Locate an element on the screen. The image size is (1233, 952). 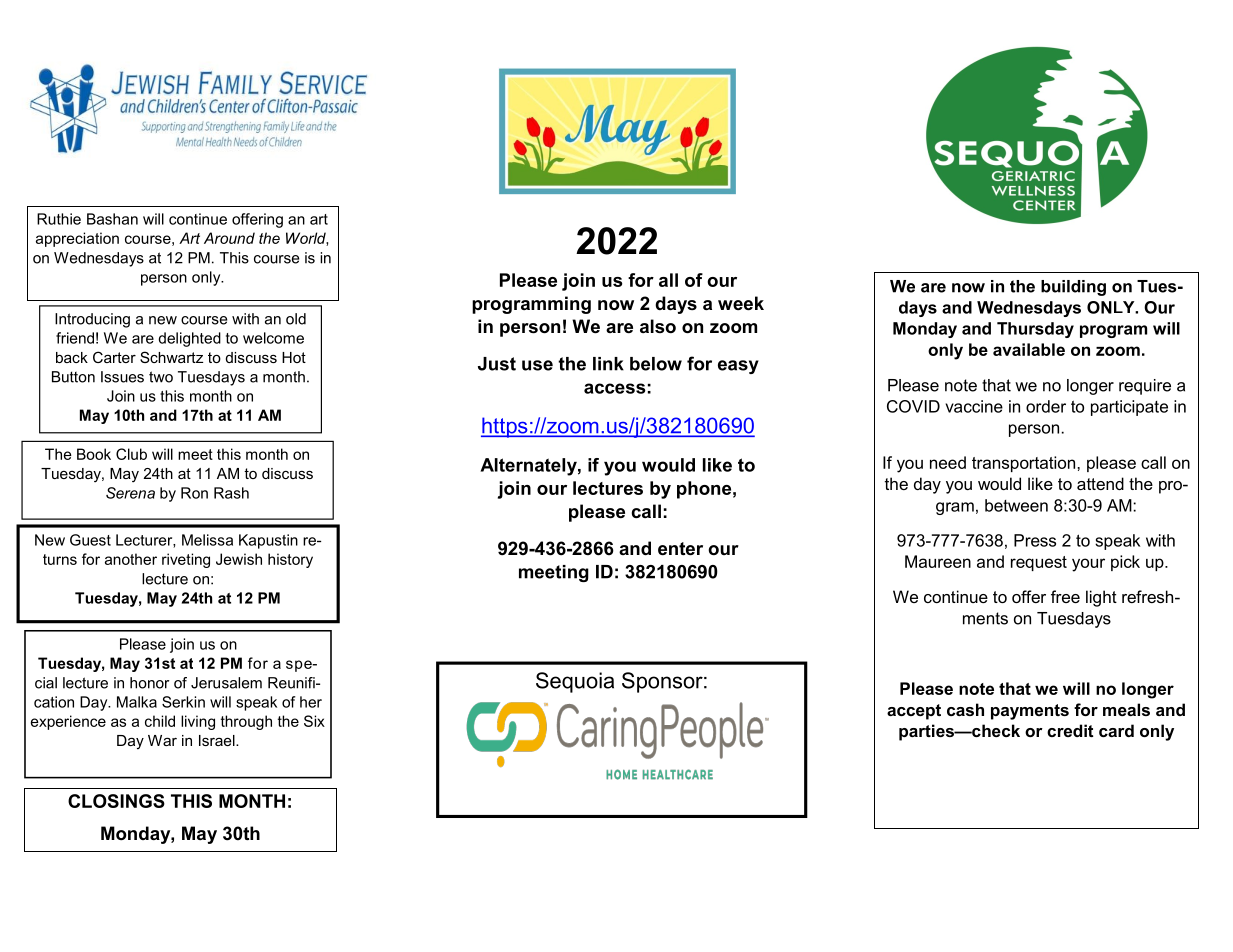
Six is located at coordinates (314, 721).
